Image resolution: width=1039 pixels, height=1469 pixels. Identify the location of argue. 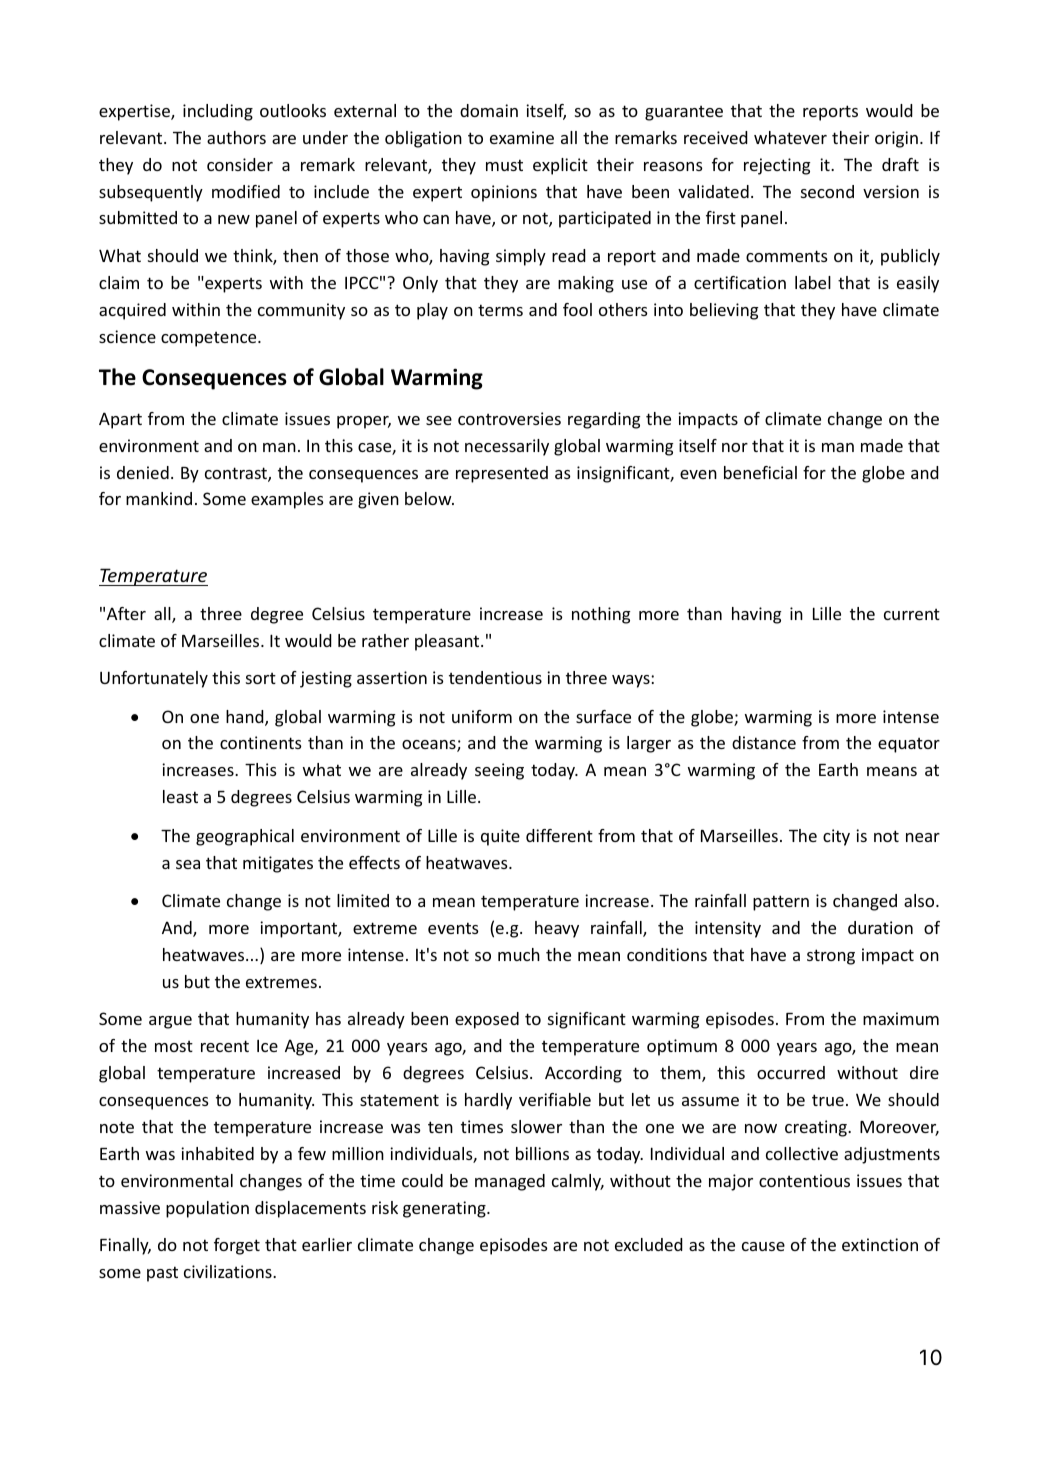
(170, 1022).
